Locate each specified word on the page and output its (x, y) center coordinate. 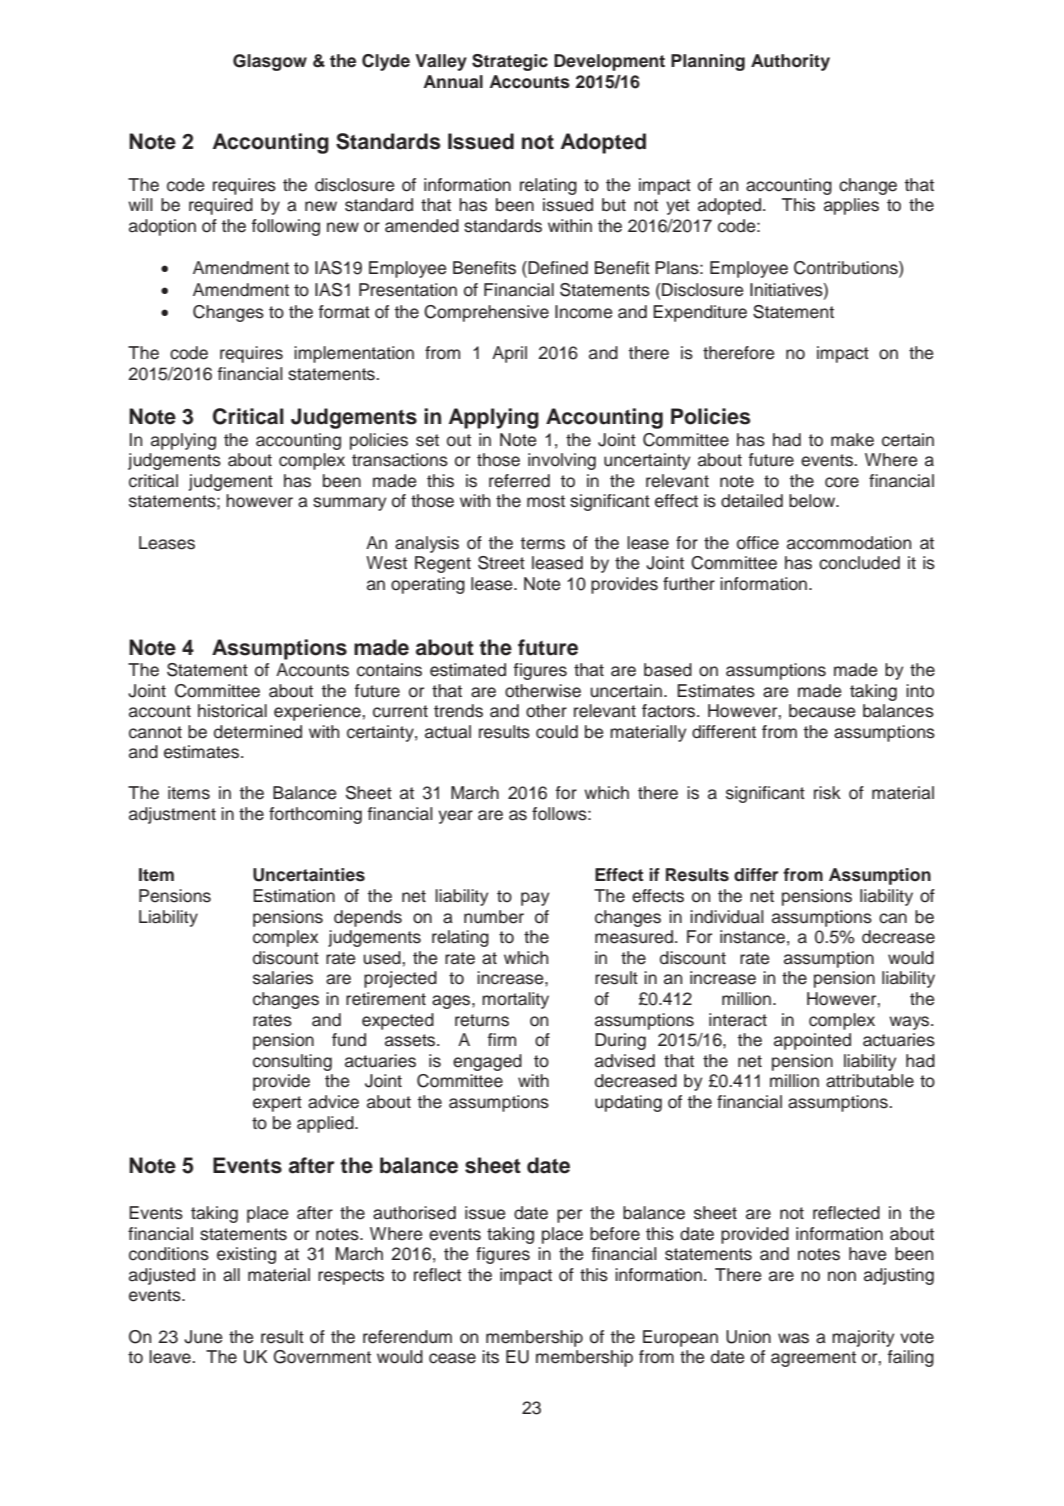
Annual (453, 82)
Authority (790, 62)
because (822, 711)
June (203, 1337)
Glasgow (270, 62)
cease (452, 1358)
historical (232, 711)
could (557, 732)
